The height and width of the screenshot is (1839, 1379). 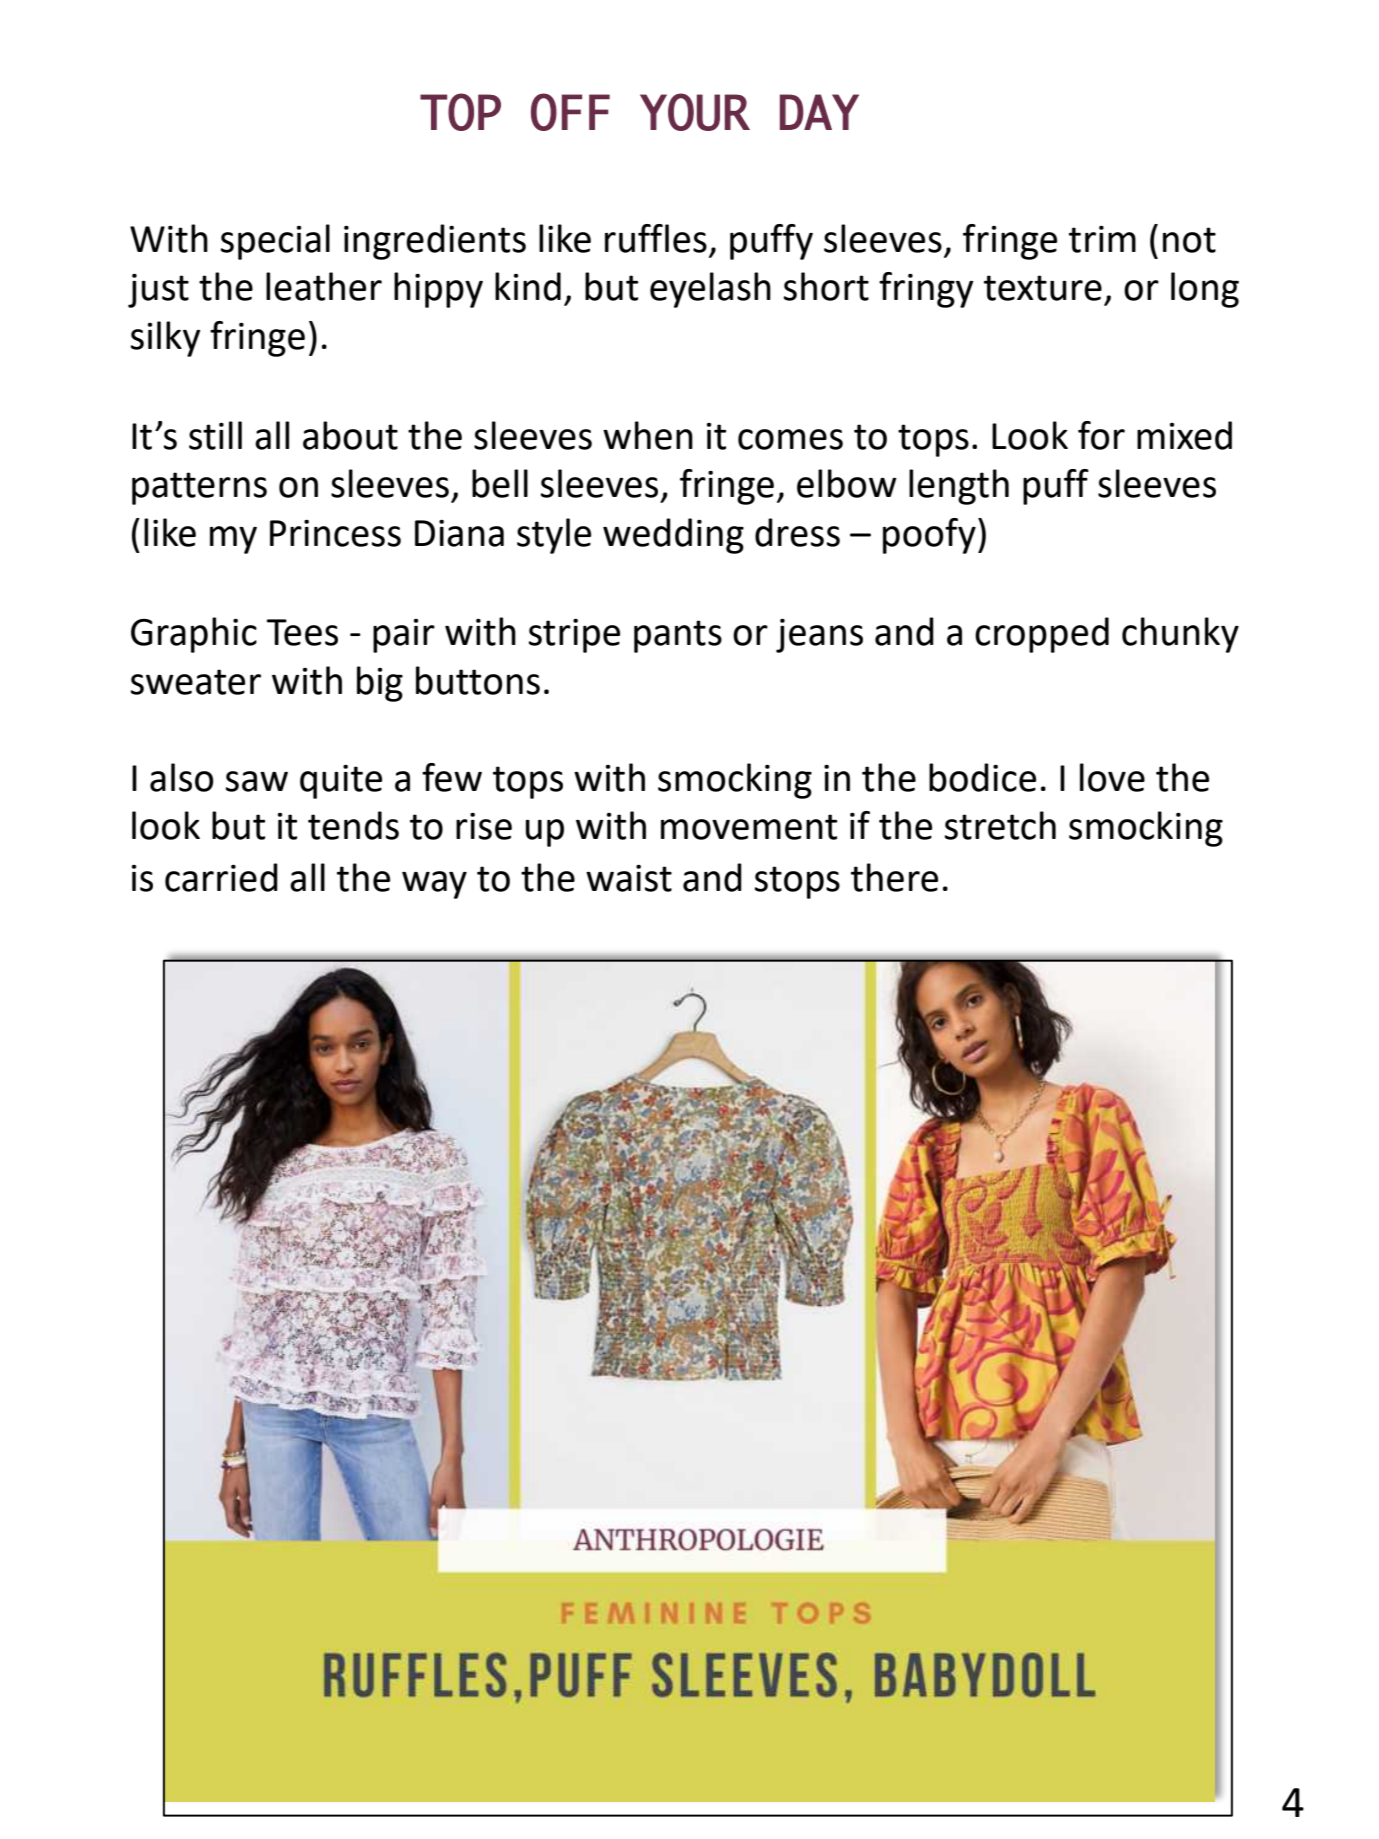 What do you see at coordinates (959, 487) in the screenshot?
I see `length` at bounding box center [959, 487].
